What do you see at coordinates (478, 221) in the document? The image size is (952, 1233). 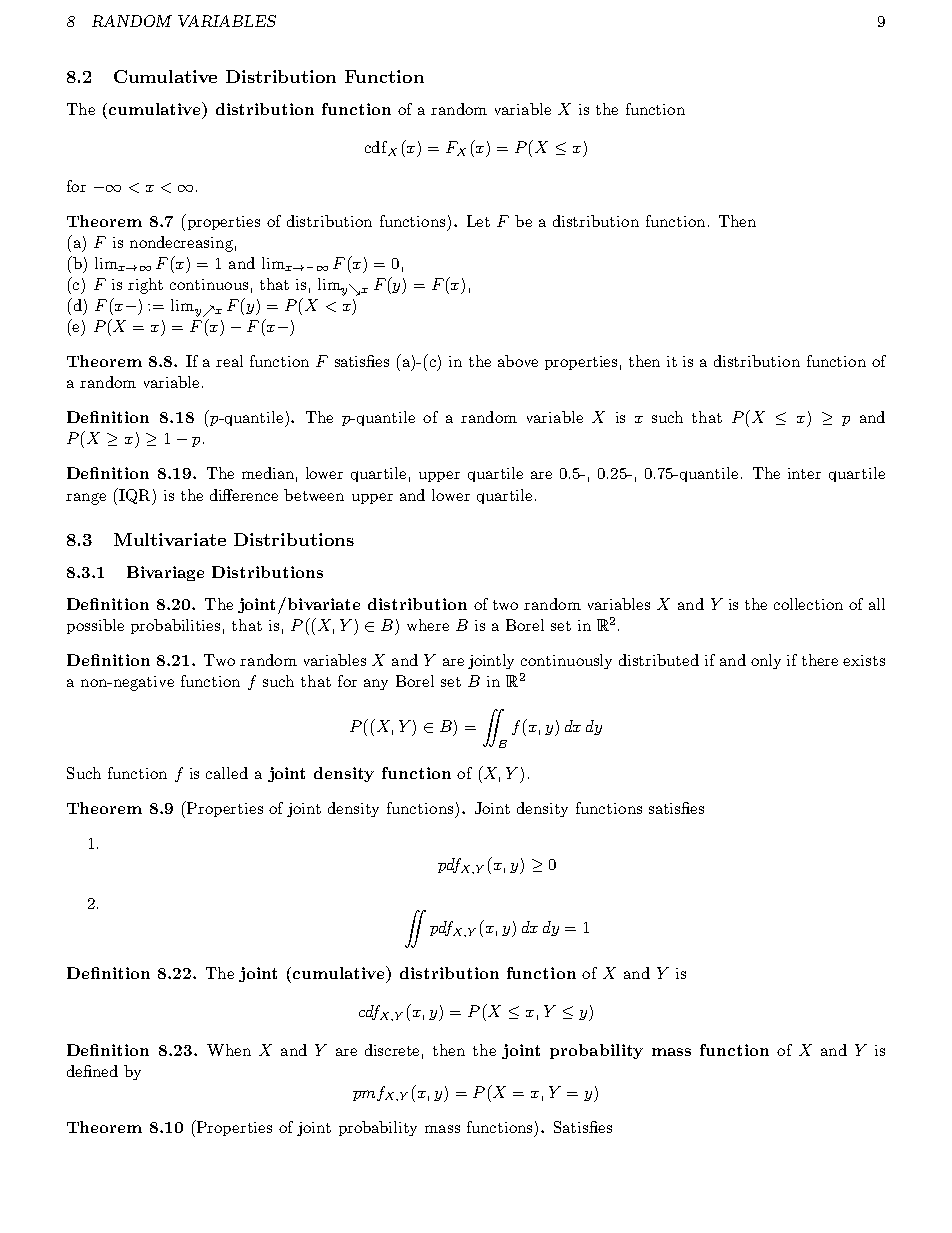 I see `Let` at bounding box center [478, 221].
